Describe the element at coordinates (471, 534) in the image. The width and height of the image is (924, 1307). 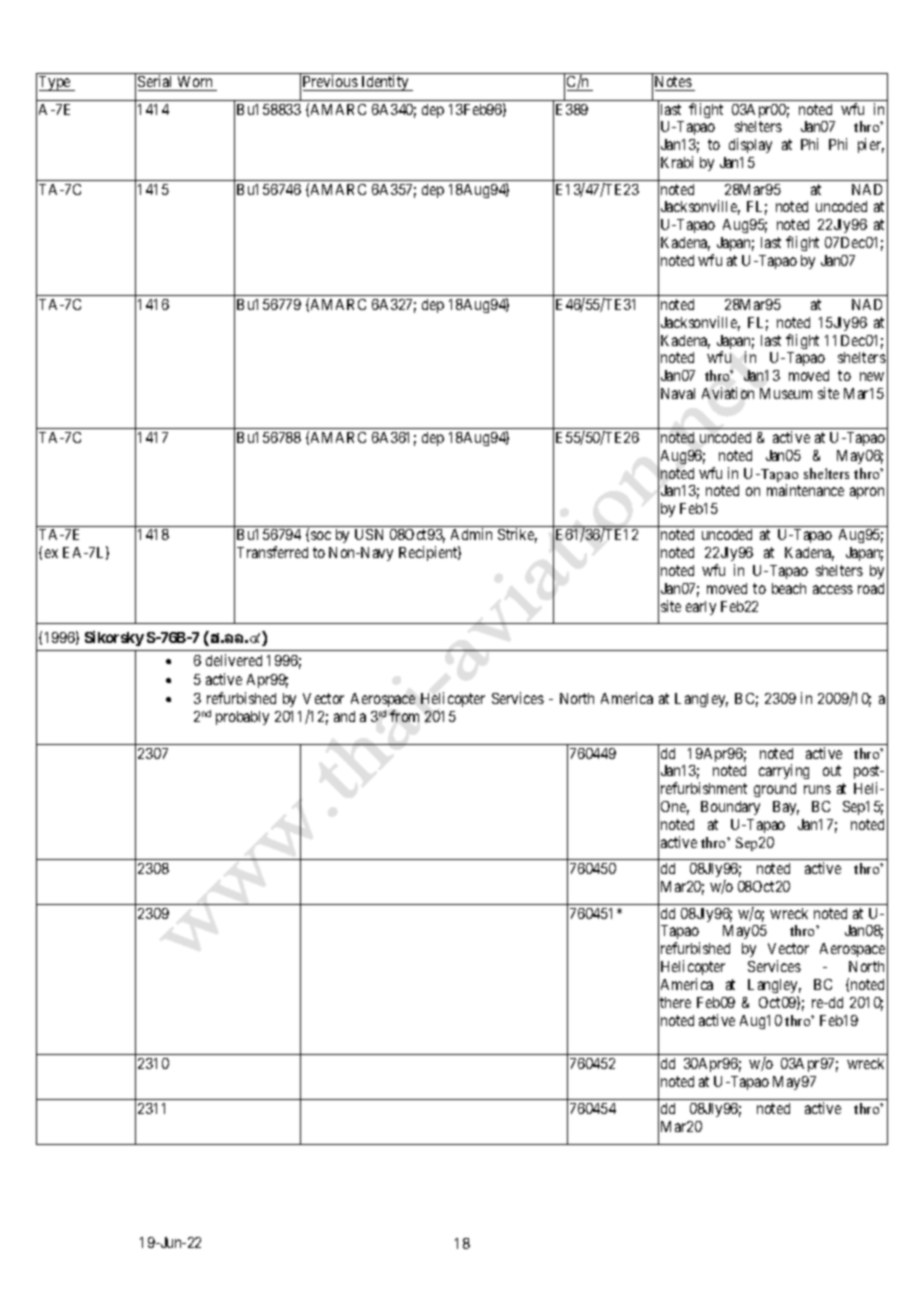
I see `Admin` at that location.
